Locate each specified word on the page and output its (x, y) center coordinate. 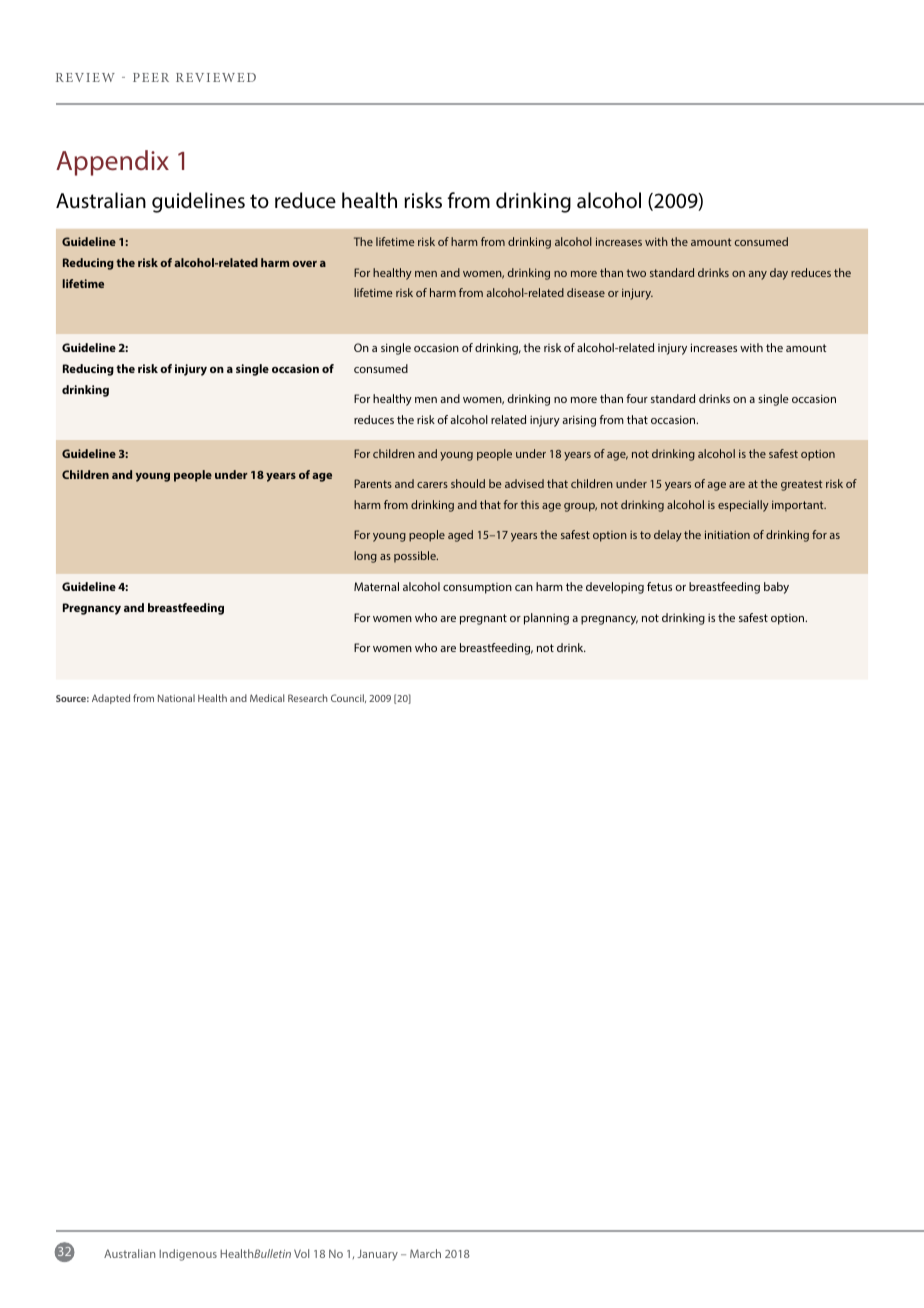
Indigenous (188, 1255)
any (758, 275)
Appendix (112, 163)
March (425, 1253)
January (377, 1255)
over (304, 264)
